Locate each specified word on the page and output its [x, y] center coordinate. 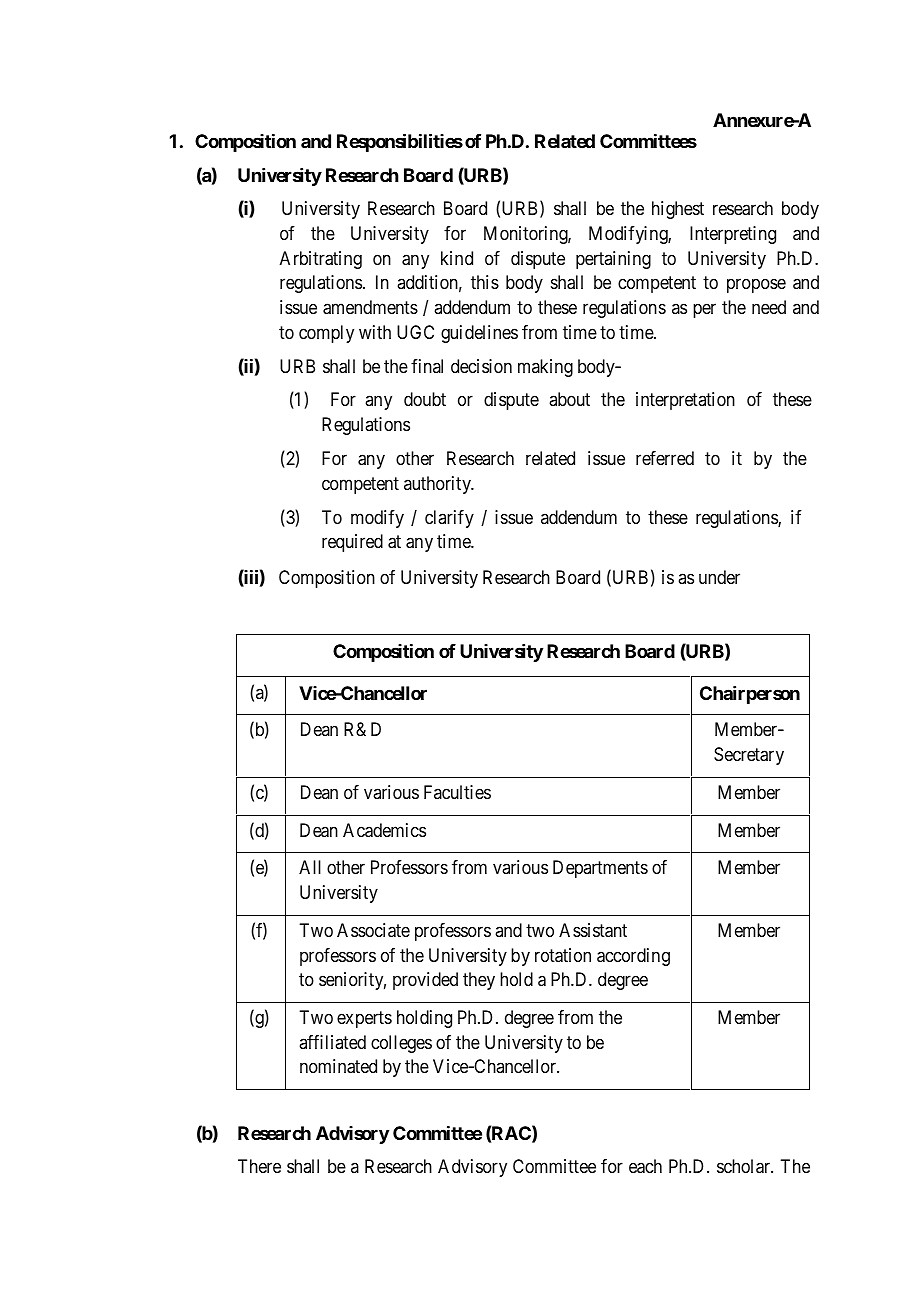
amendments [370, 307]
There [259, 1166]
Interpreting [733, 235]
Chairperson [750, 695]
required [352, 543]
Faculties [457, 792]
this [485, 282]
